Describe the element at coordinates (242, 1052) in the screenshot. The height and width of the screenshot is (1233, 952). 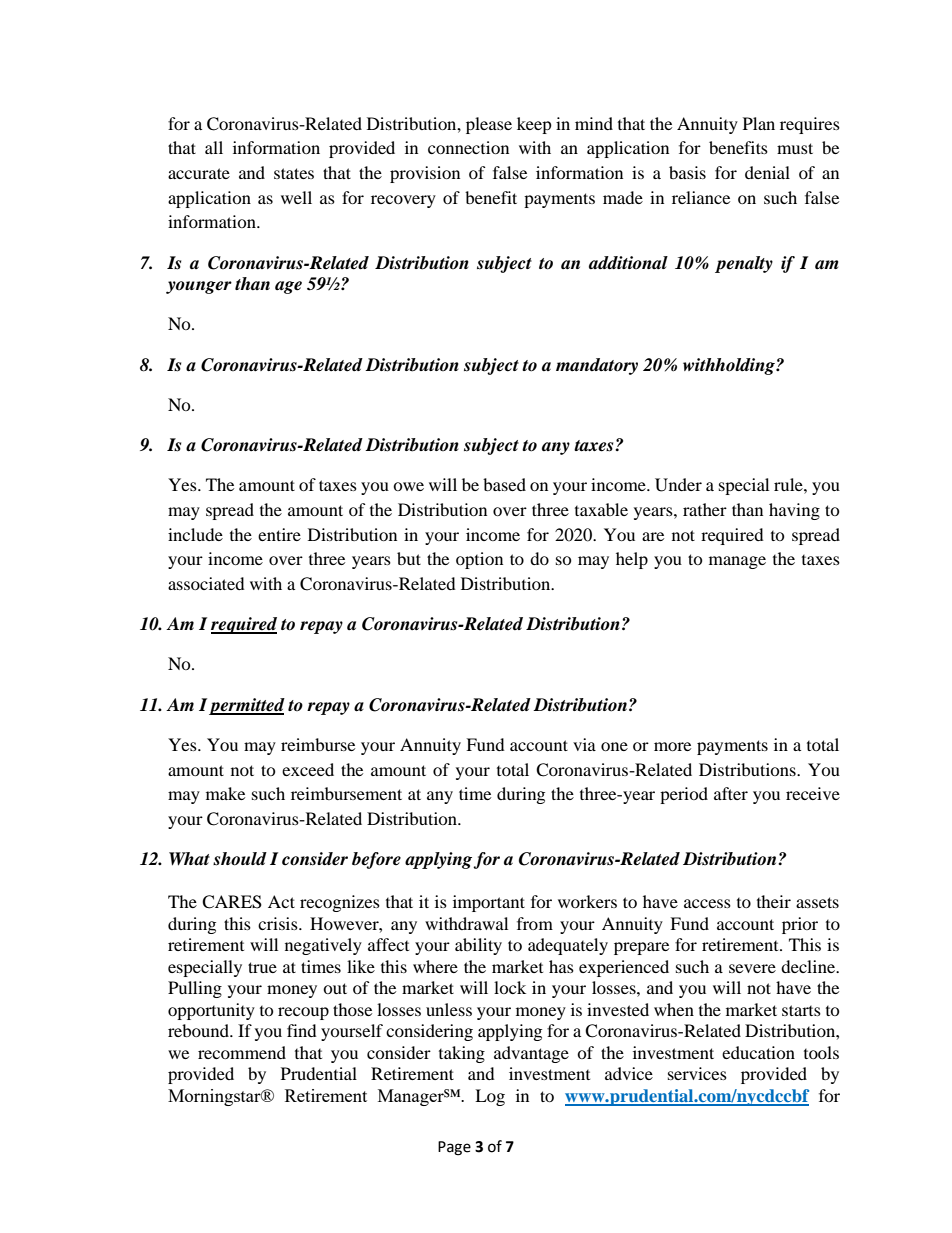
I see `recommend` at that location.
